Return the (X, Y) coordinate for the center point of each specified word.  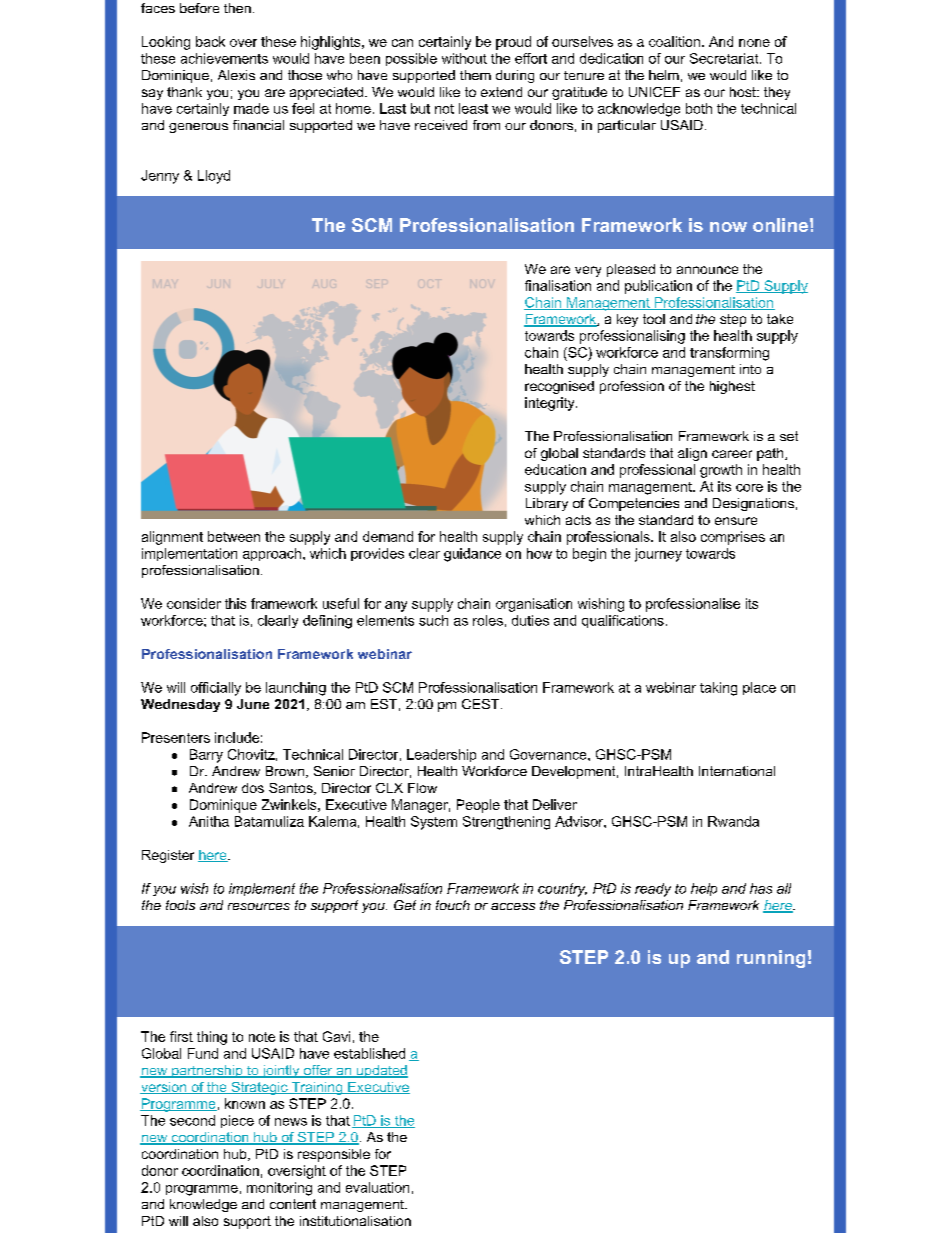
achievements (224, 58)
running (771, 959)
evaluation (377, 1187)
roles (488, 620)
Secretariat (725, 58)
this (235, 603)
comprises (733, 538)
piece (237, 1121)
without (464, 58)
